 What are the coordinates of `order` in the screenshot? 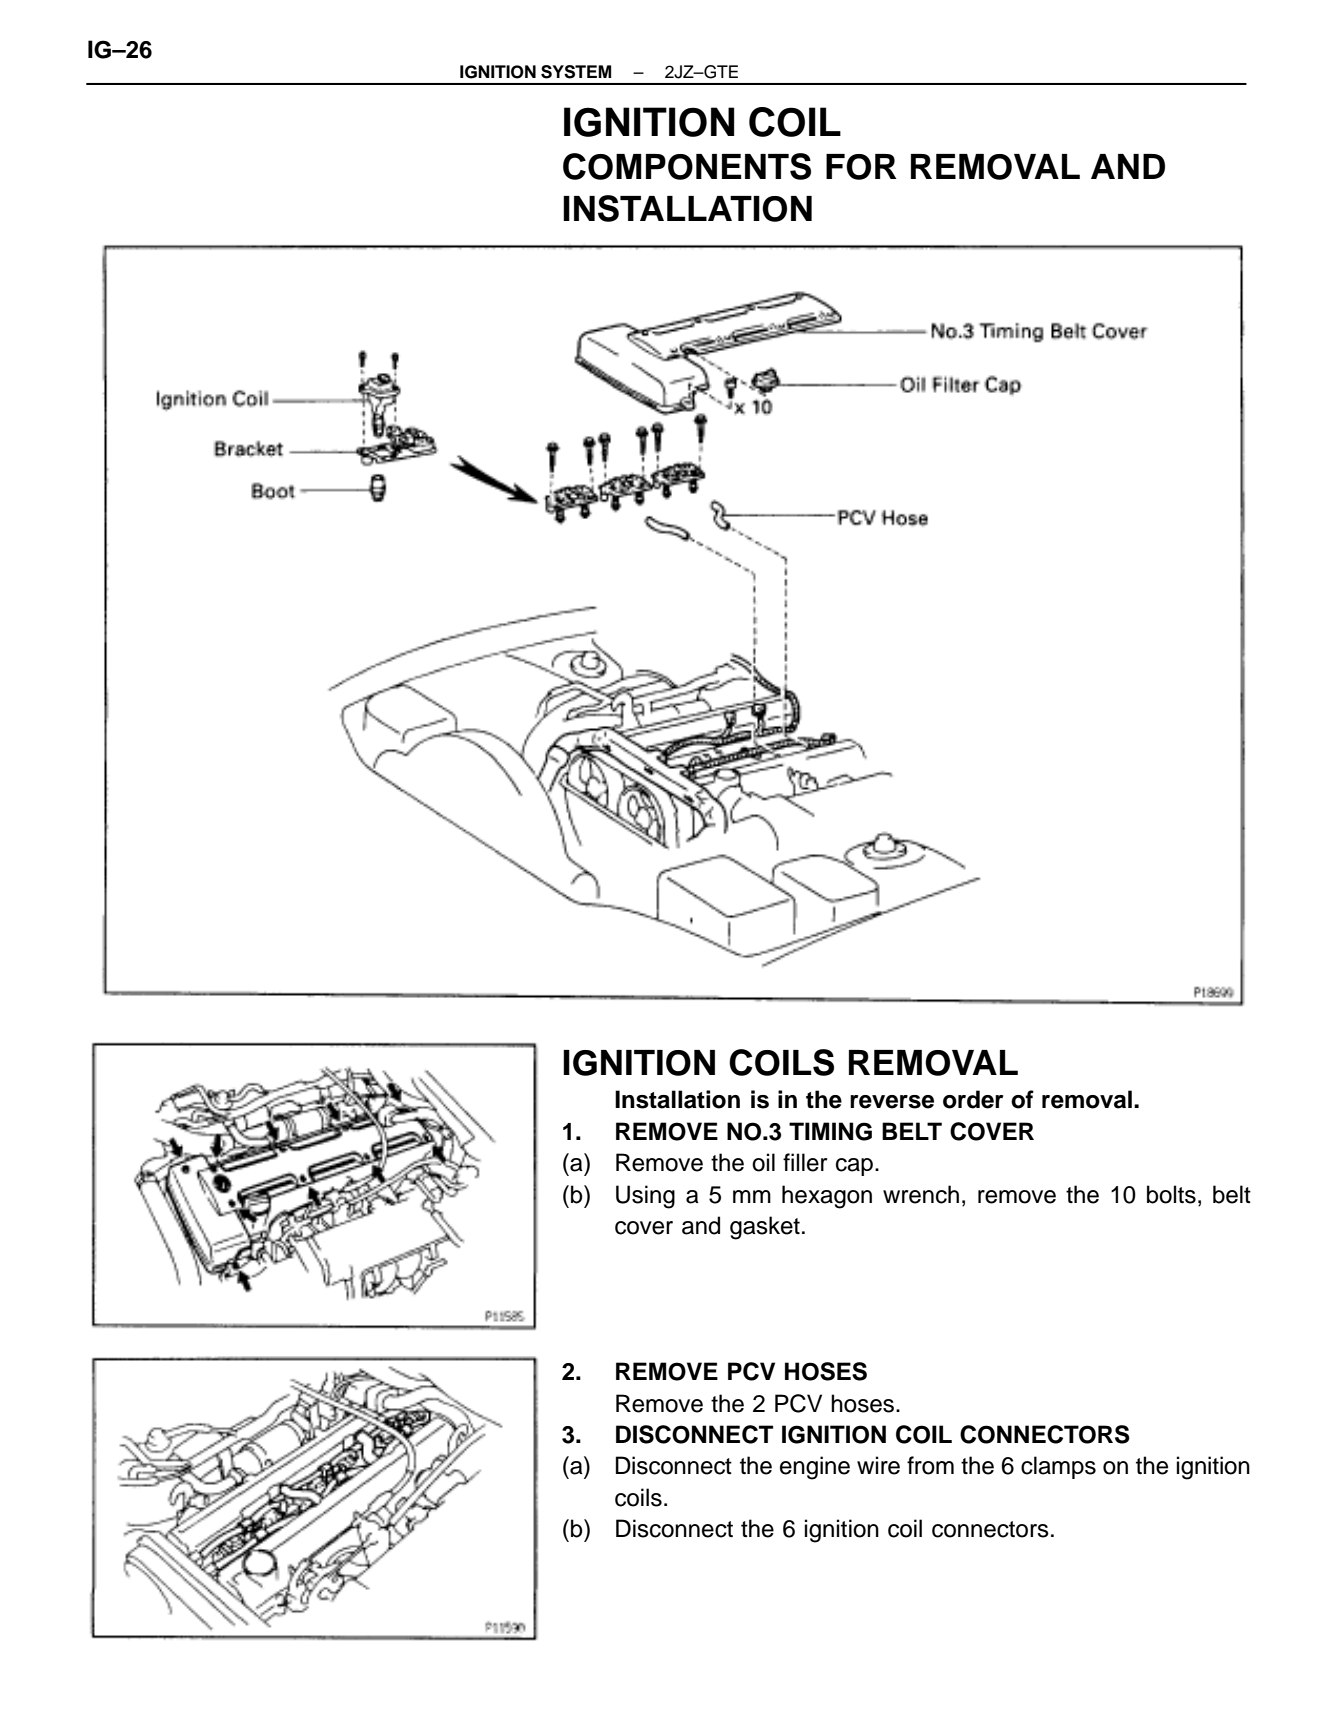 It's located at (973, 1099).
